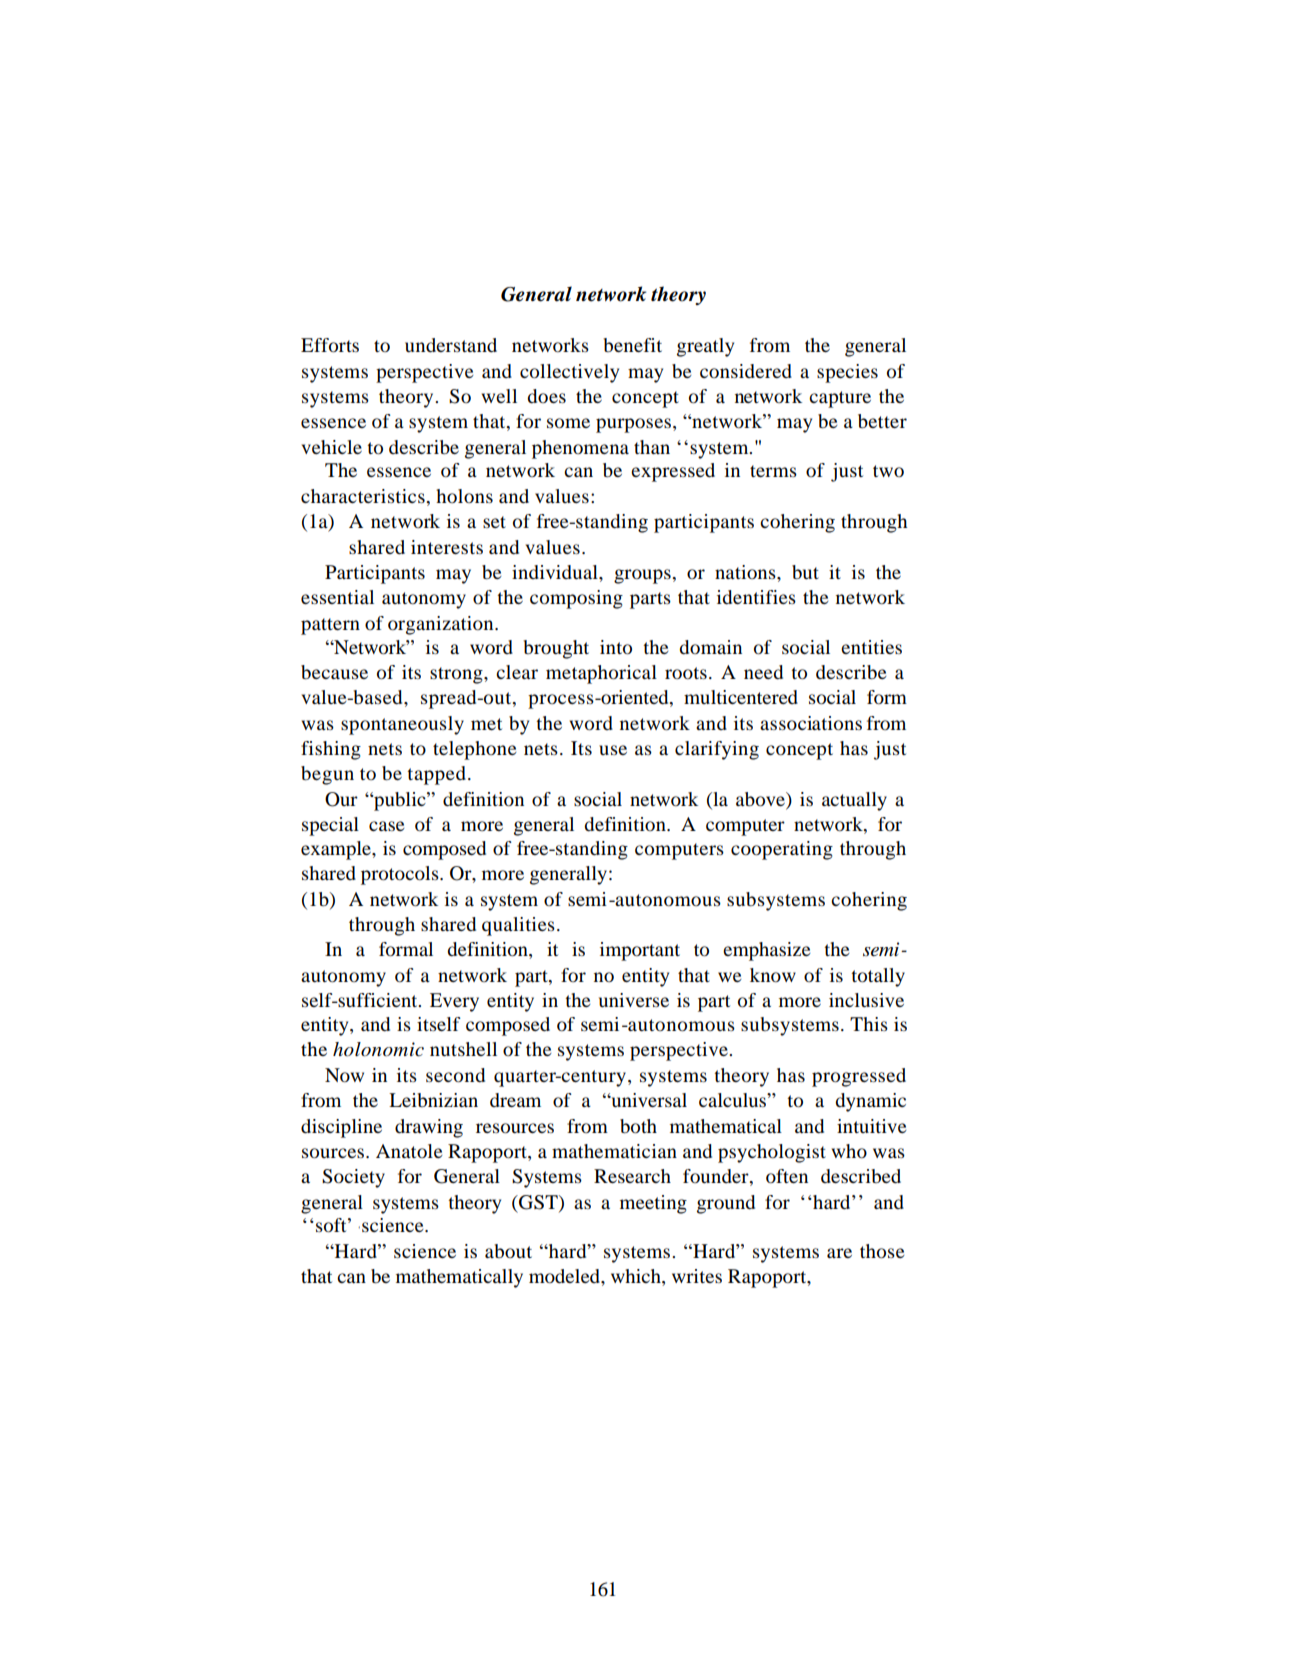 This screenshot has width=1294, height=1675. Describe the element at coordinates (653, 1204) in the screenshot. I see `meeting` at that location.
